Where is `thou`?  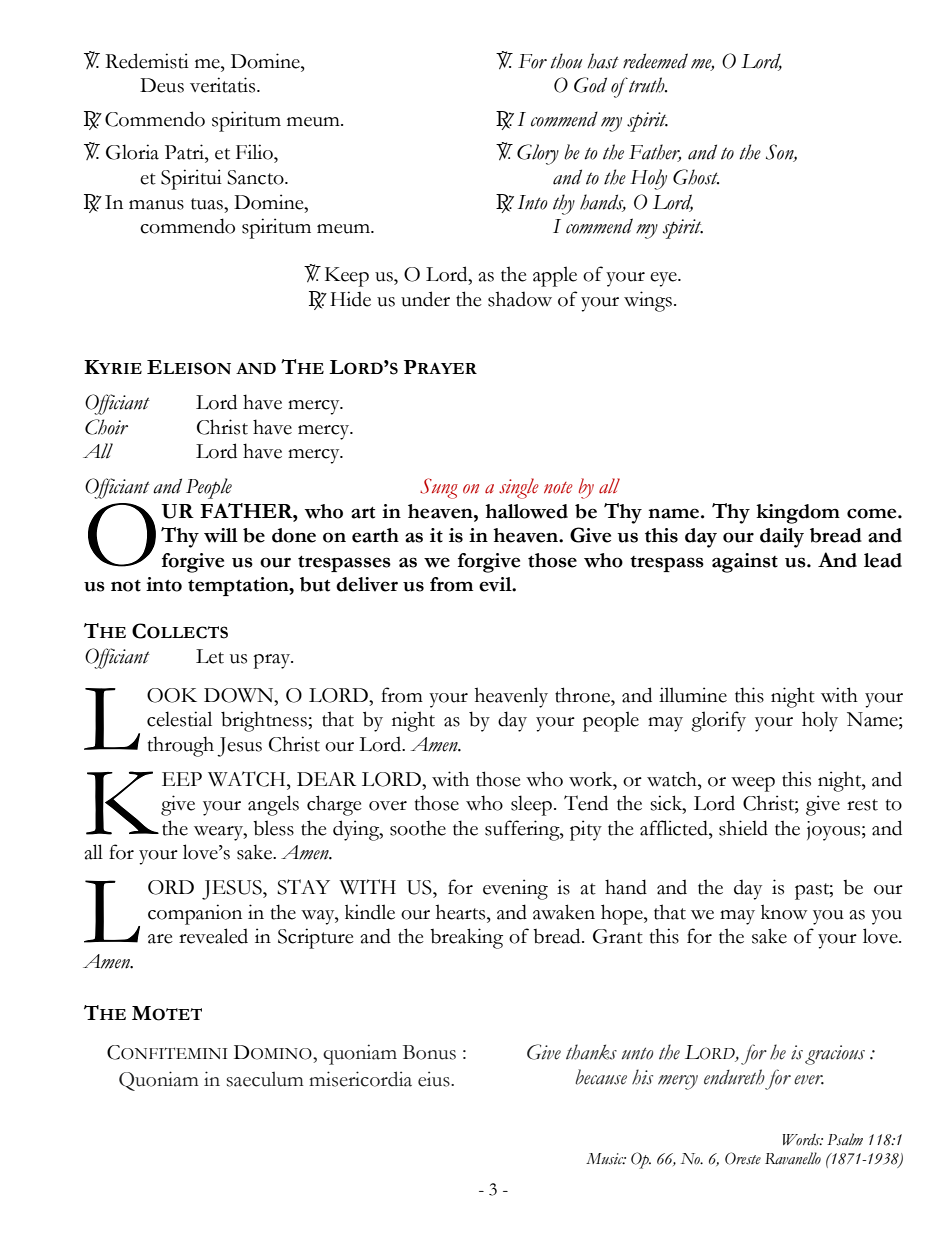 thou is located at coordinates (566, 61).
